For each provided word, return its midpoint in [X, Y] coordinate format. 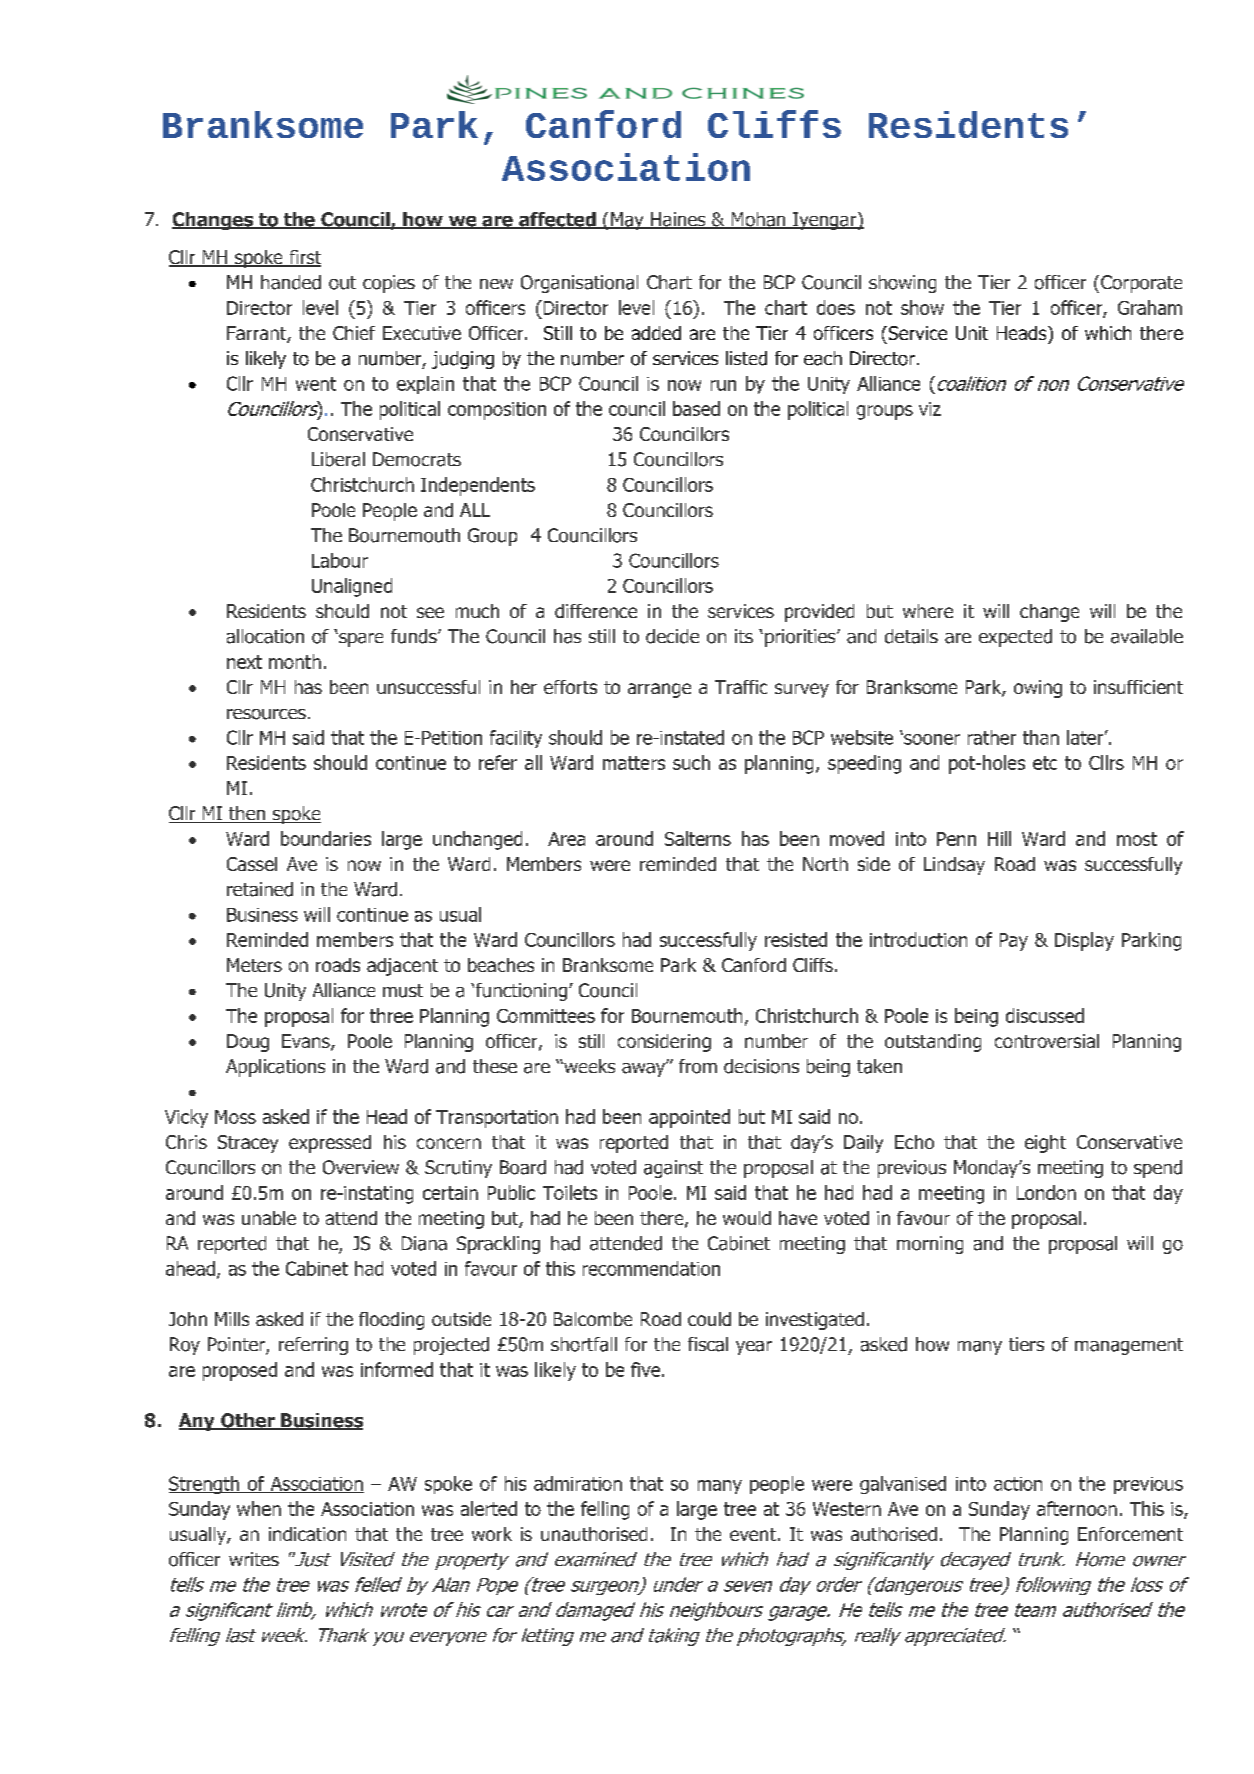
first [304, 258]
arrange [659, 690]
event [753, 1534]
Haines [678, 220]
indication [307, 1534]
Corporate [1141, 284]
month [295, 661]
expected [1015, 638]
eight [1045, 1144]
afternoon [1077, 1508]
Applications [275, 1068]
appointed [689, 1118]
